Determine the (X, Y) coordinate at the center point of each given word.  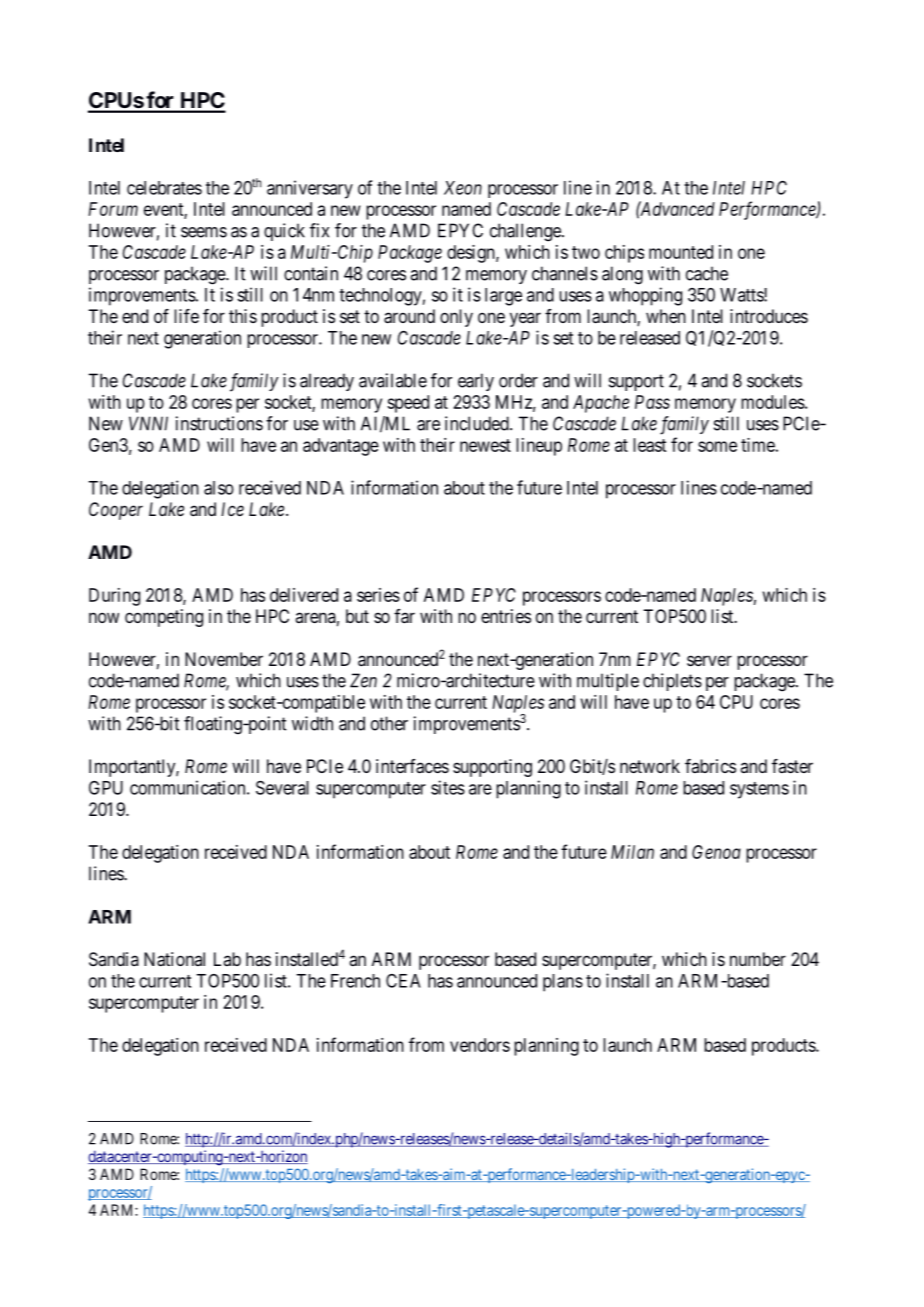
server (709, 660)
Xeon (463, 188)
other (389, 723)
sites (448, 787)
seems (204, 232)
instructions (219, 423)
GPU (106, 788)
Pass (652, 402)
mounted (681, 252)
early (476, 382)
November (224, 659)
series (378, 595)
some (717, 446)
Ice (232, 509)
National (174, 959)
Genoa (716, 852)
